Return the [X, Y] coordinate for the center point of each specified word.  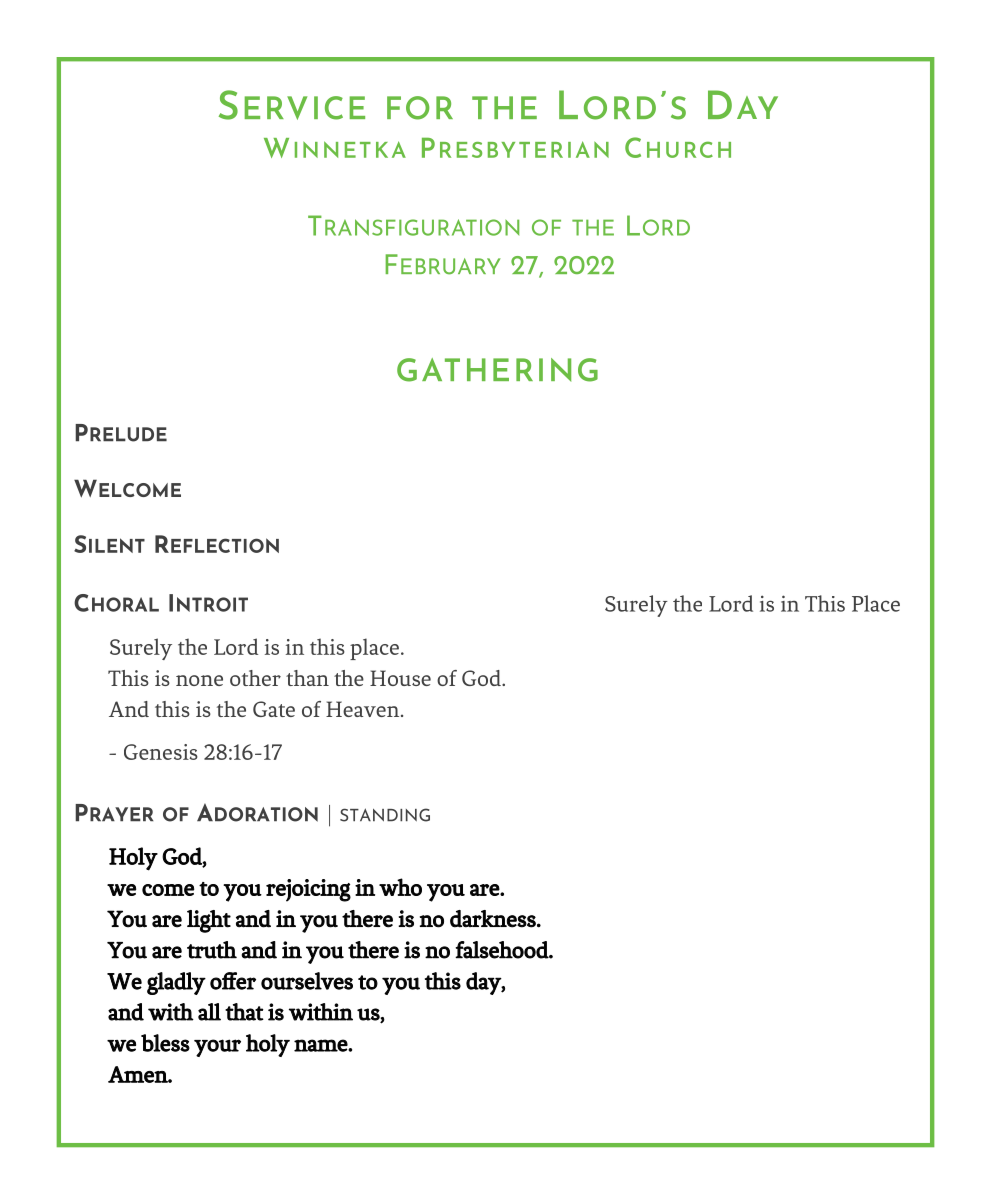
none [199, 680]
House [400, 678]
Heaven [364, 709]
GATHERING [497, 370]
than [307, 678]
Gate [274, 709]
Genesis [161, 752]
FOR [420, 108]
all [209, 1012]
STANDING [385, 815]
